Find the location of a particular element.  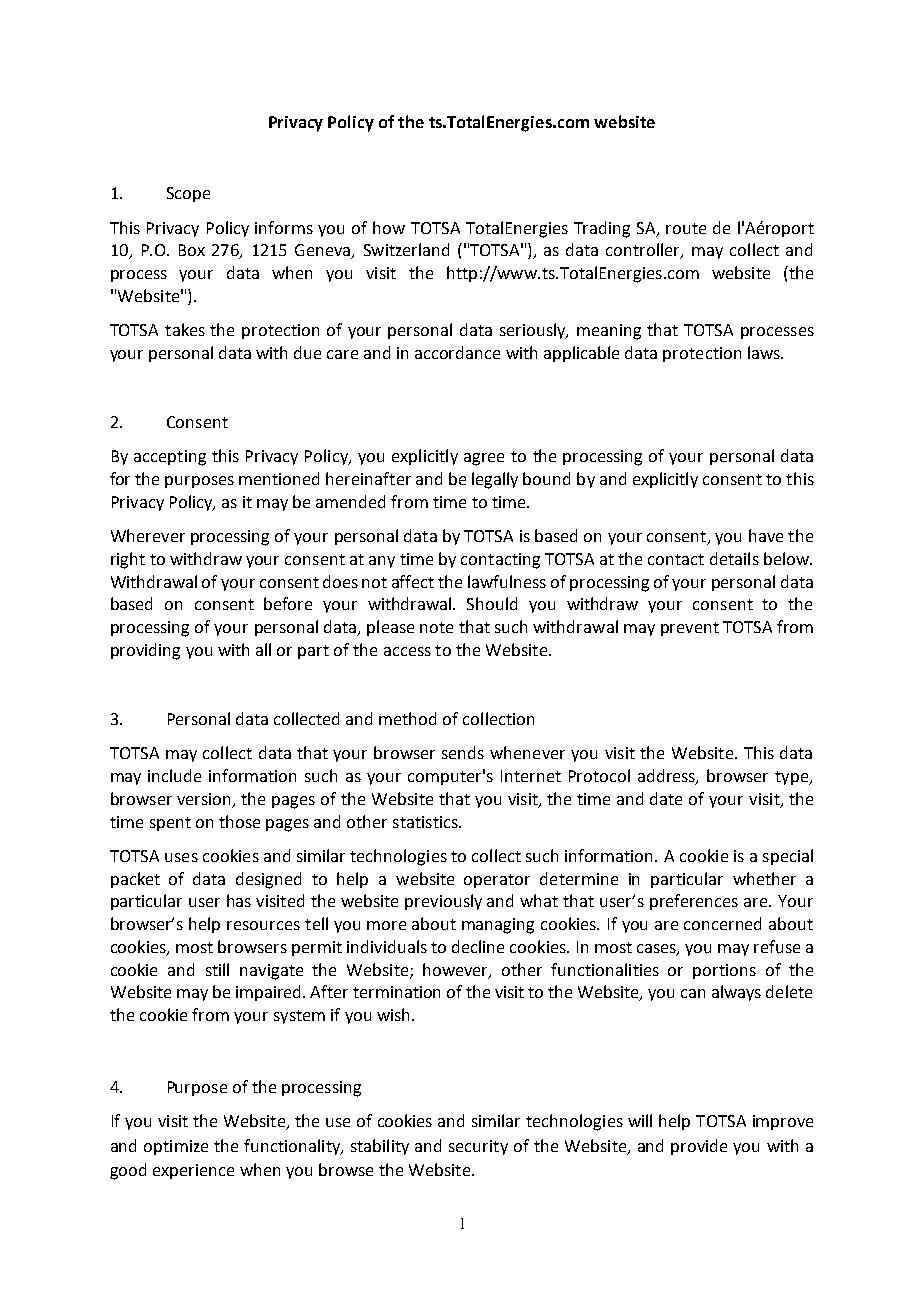

legally is located at coordinates (495, 480).
